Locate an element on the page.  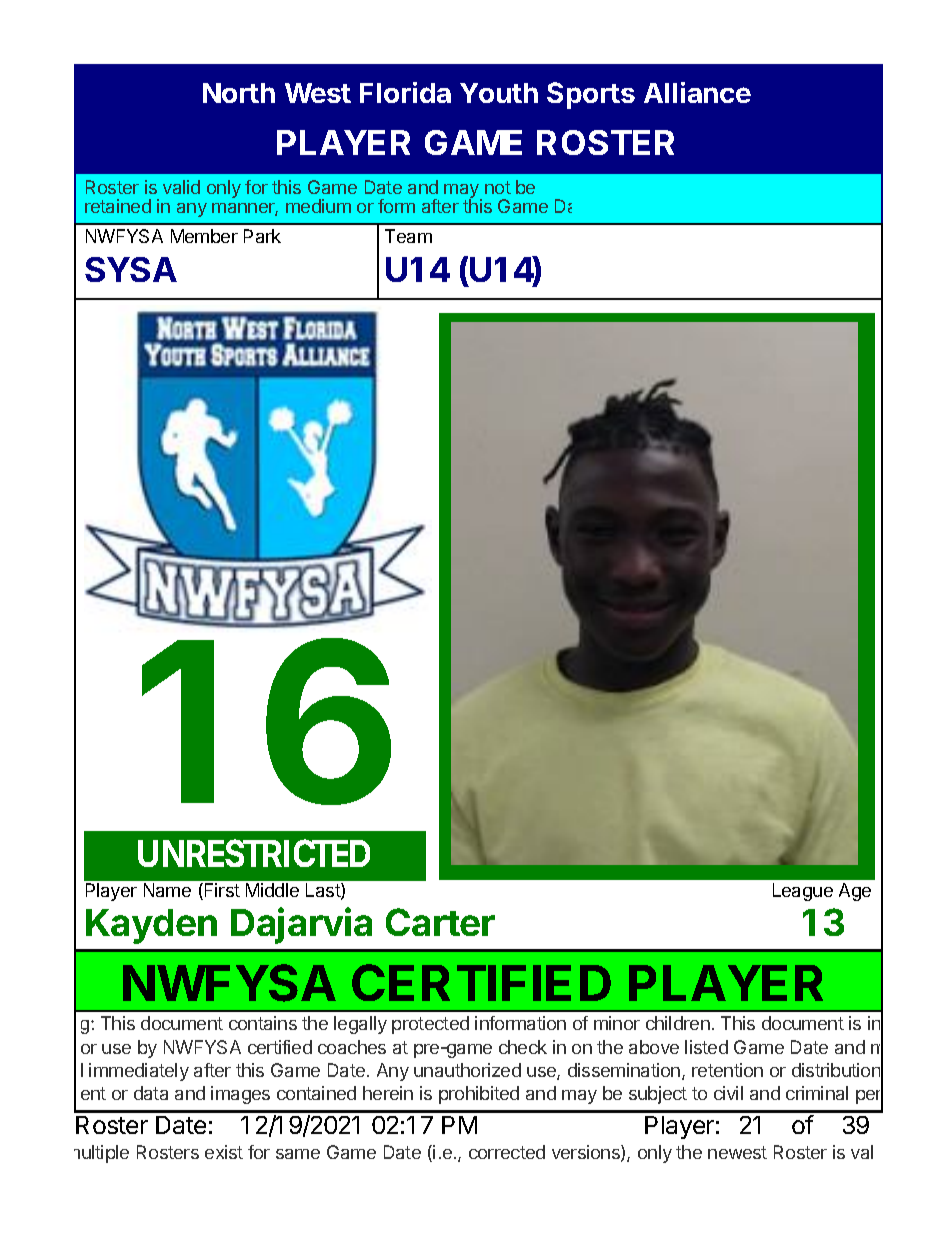
First is located at coordinates (221, 891).
